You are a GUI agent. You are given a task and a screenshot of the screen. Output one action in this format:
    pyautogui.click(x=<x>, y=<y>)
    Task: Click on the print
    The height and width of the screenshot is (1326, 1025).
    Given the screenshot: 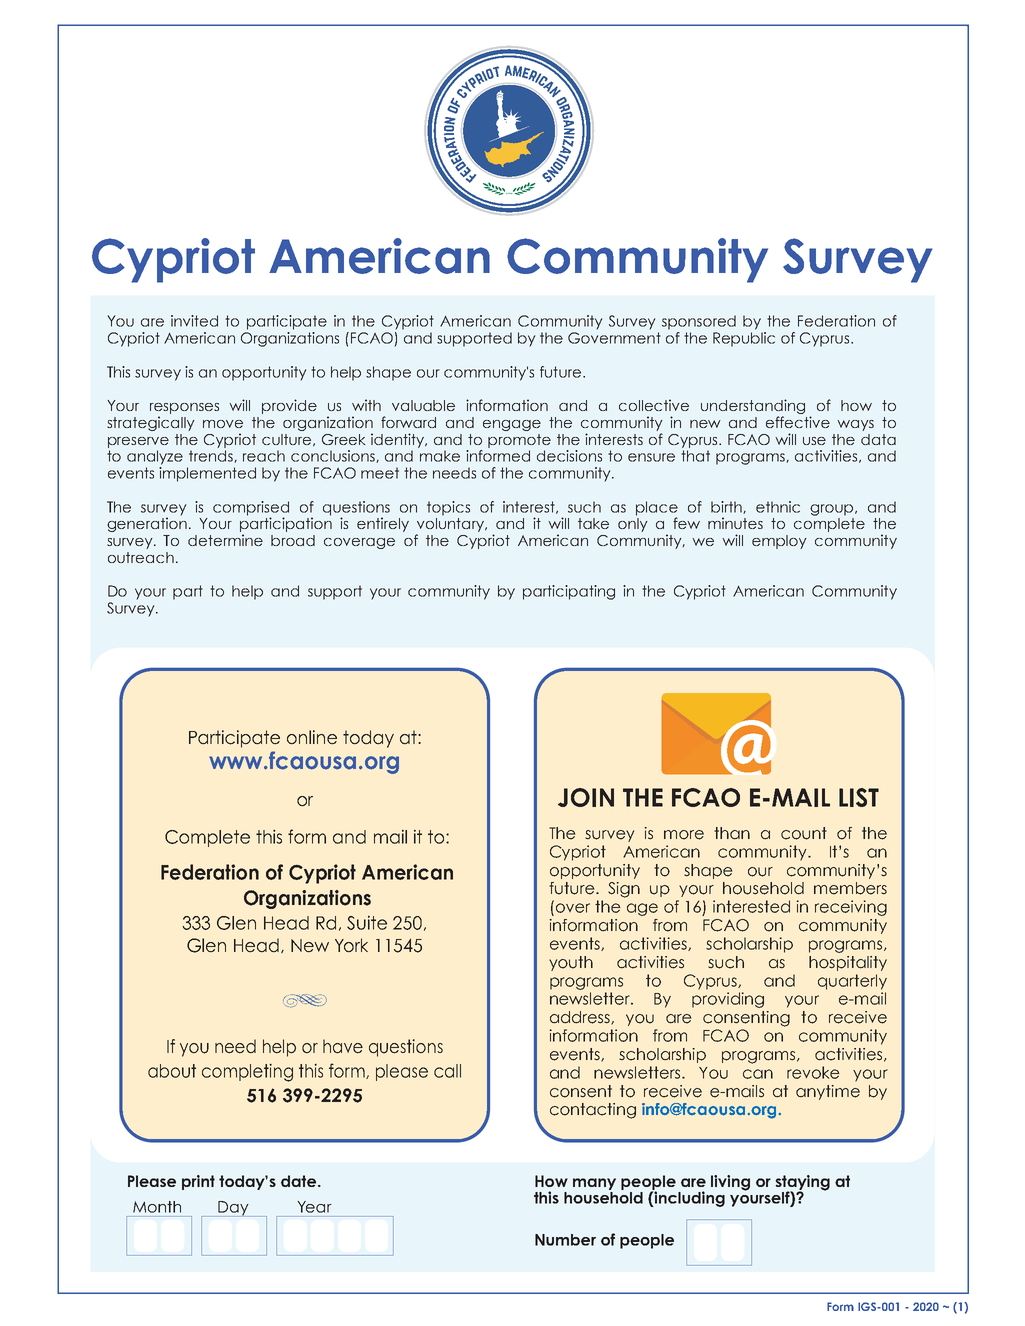 What is the action you would take?
    pyautogui.click(x=198, y=1182)
